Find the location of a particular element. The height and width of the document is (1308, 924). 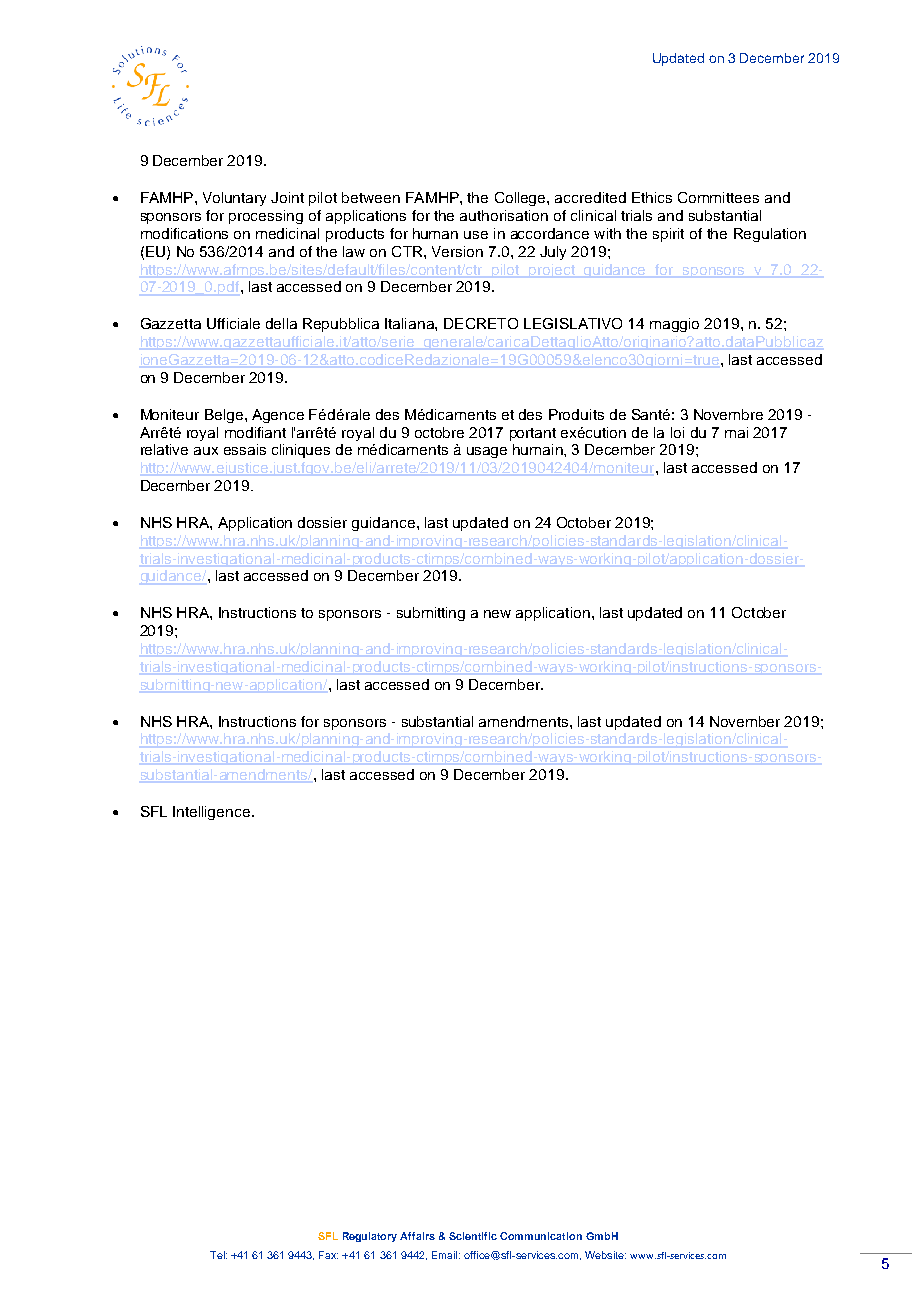

Communication is located at coordinates (541, 1236).
